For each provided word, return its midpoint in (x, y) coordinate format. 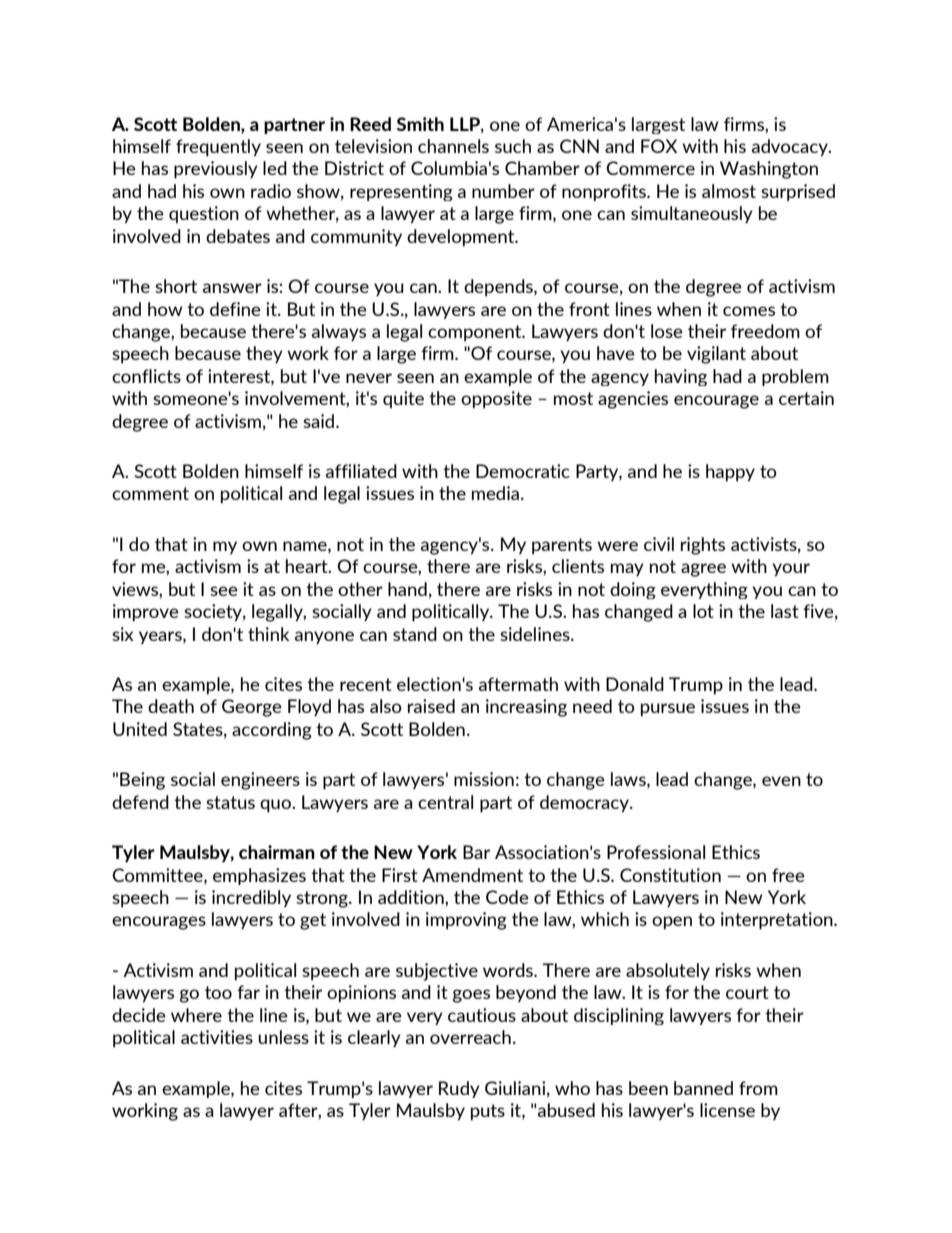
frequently (218, 148)
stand (415, 634)
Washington (769, 170)
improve (146, 613)
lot (703, 611)
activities (217, 1037)
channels (453, 146)
